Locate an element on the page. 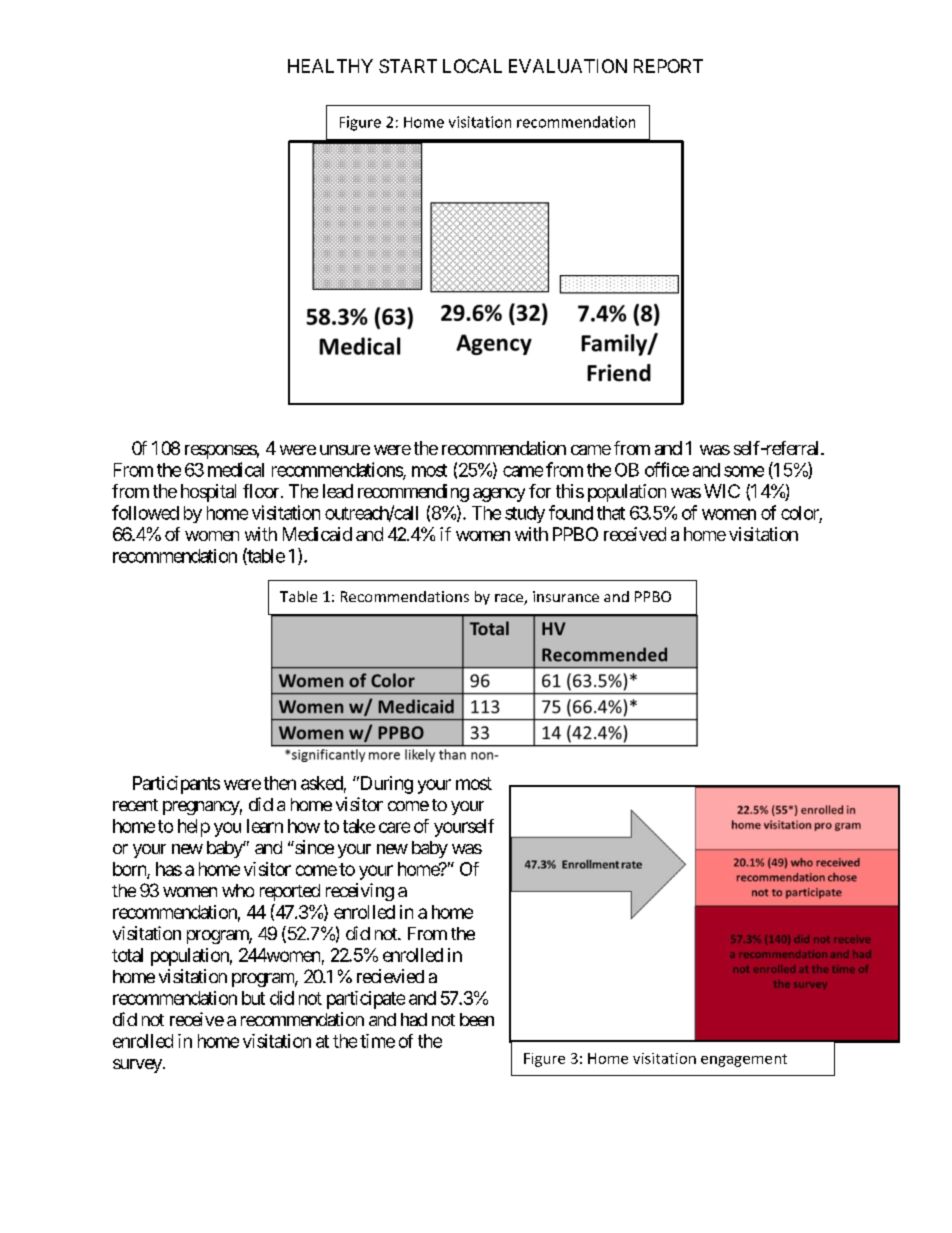 The height and width of the image is (1233, 952). insurance is located at coordinates (566, 596).
